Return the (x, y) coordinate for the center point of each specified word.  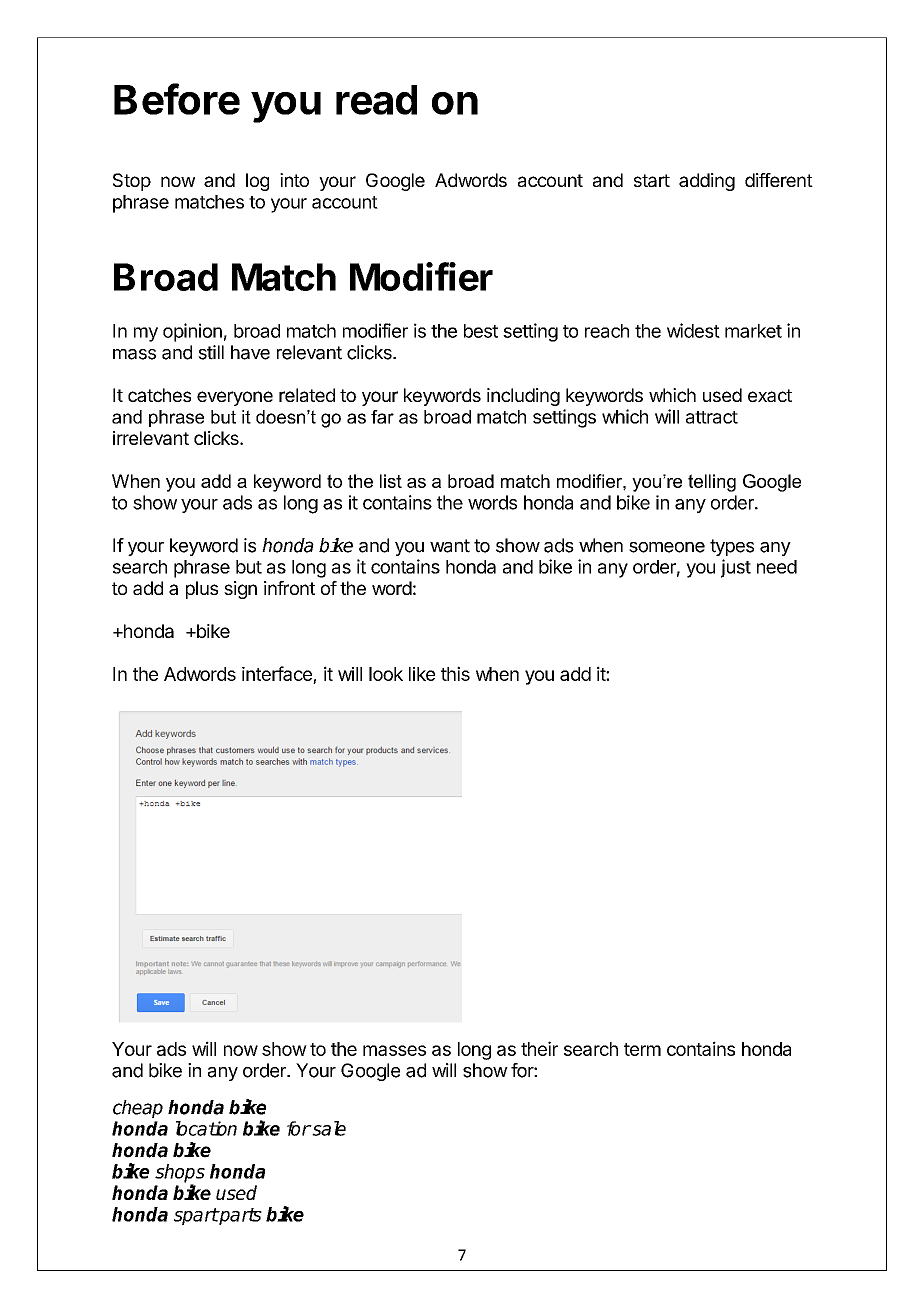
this (455, 673)
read (376, 100)
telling (712, 483)
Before (177, 99)
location (206, 1128)
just (736, 568)
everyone (235, 398)
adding (707, 182)
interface (277, 673)
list (391, 481)
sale (328, 1128)
